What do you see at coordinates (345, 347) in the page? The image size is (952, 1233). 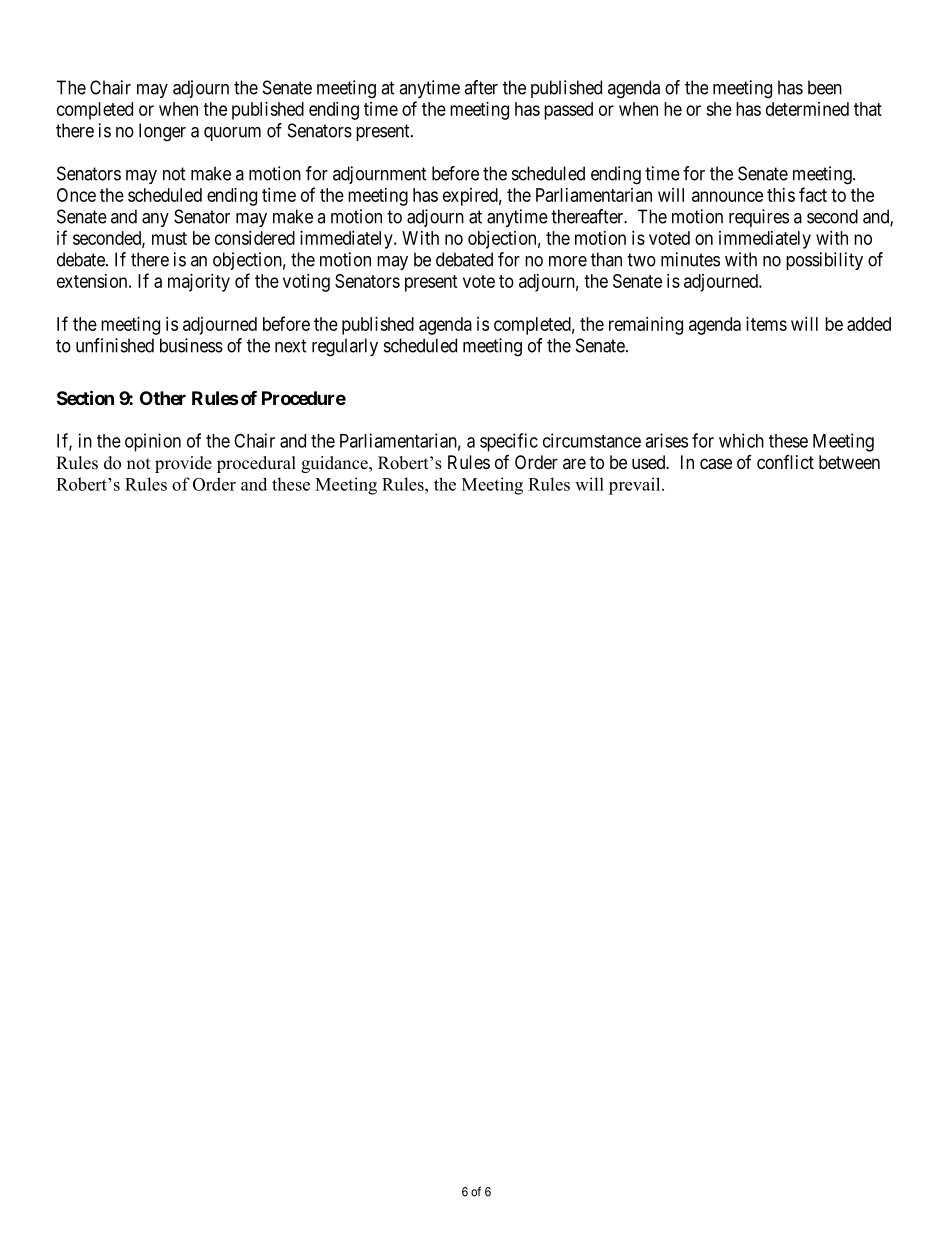 I see `regularly` at bounding box center [345, 347].
